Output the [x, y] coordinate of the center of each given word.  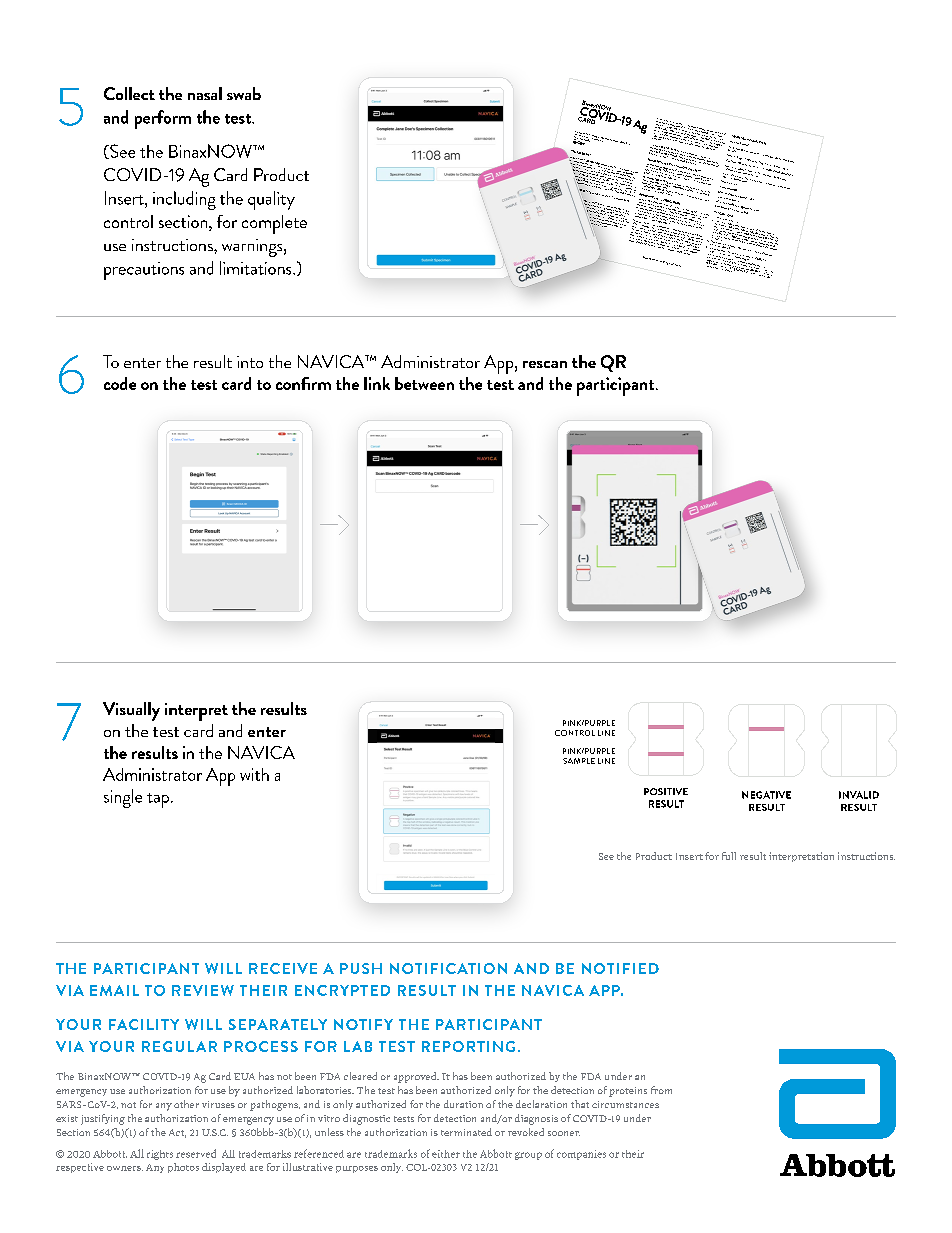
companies [581, 1155]
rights [160, 1155]
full [729, 856]
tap [158, 800]
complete [274, 224]
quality [271, 200]
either [446, 1154]
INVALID [859, 795]
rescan [545, 364]
